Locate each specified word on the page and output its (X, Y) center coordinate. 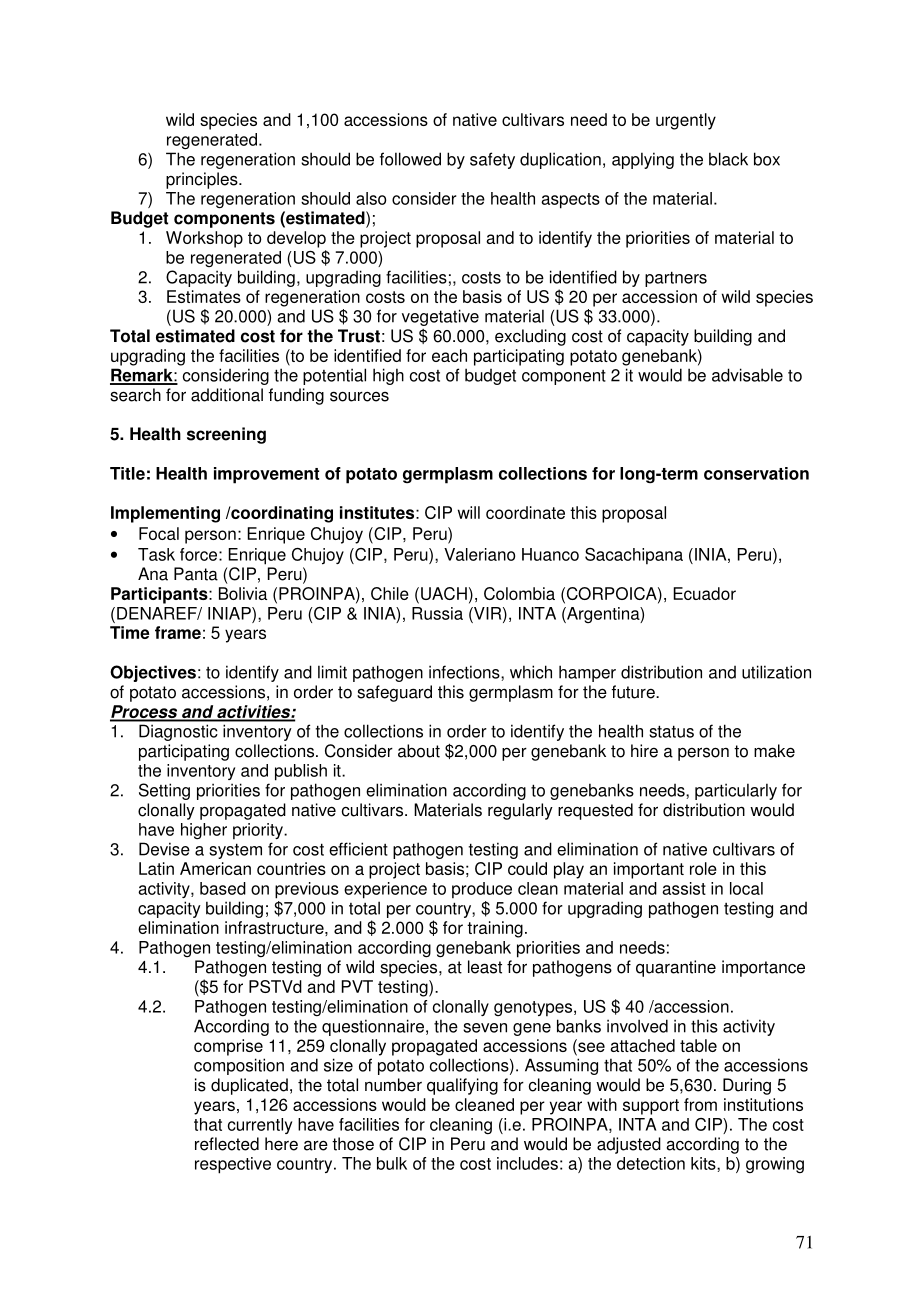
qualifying (462, 1086)
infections (465, 672)
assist (684, 888)
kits (704, 1163)
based (223, 888)
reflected (227, 1144)
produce (482, 890)
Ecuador (704, 593)
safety (492, 160)
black (728, 159)
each (449, 355)
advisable (747, 375)
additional (227, 395)
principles (203, 180)
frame (178, 632)
